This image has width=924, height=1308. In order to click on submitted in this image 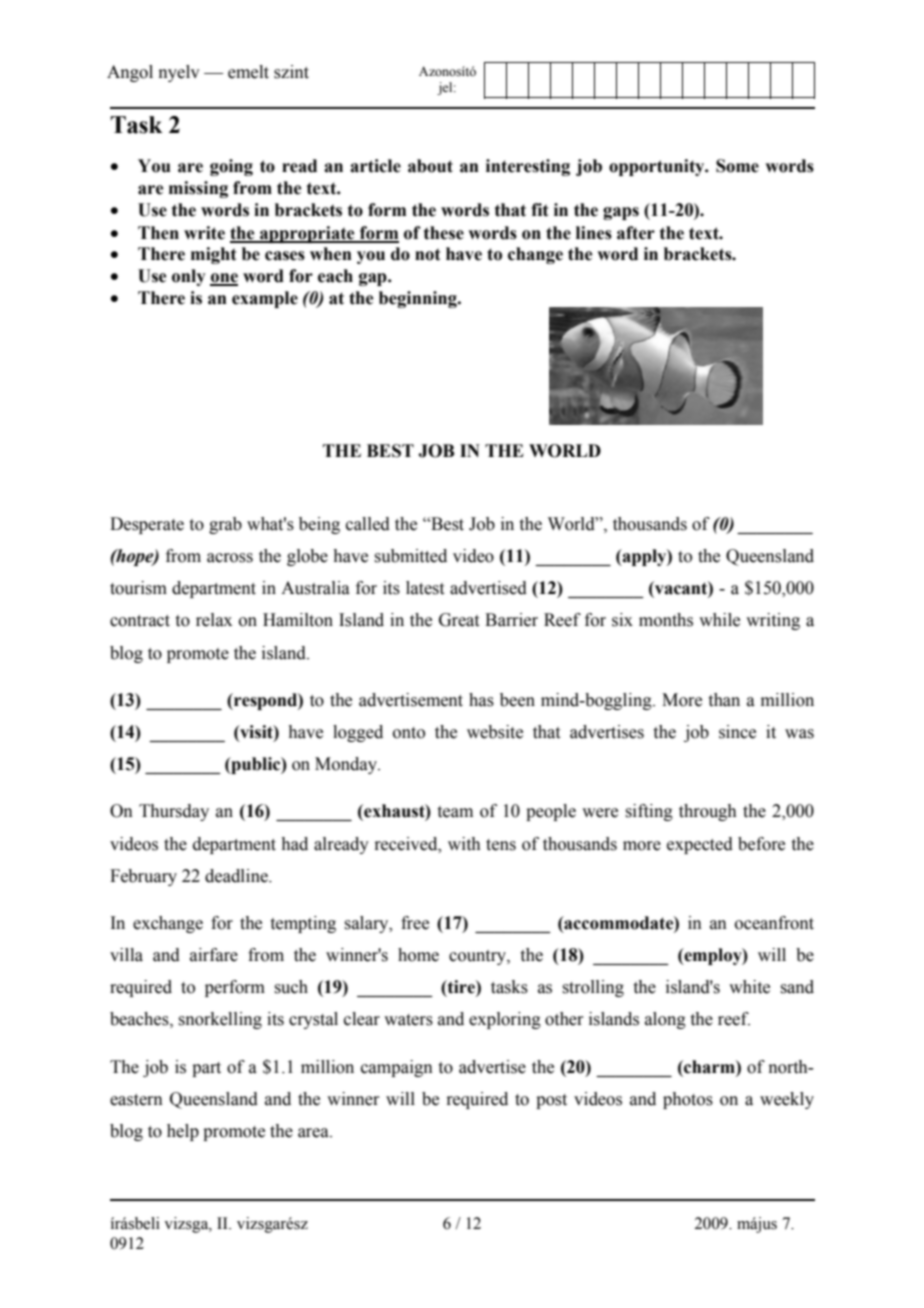, I will do `click(410, 556)`.
